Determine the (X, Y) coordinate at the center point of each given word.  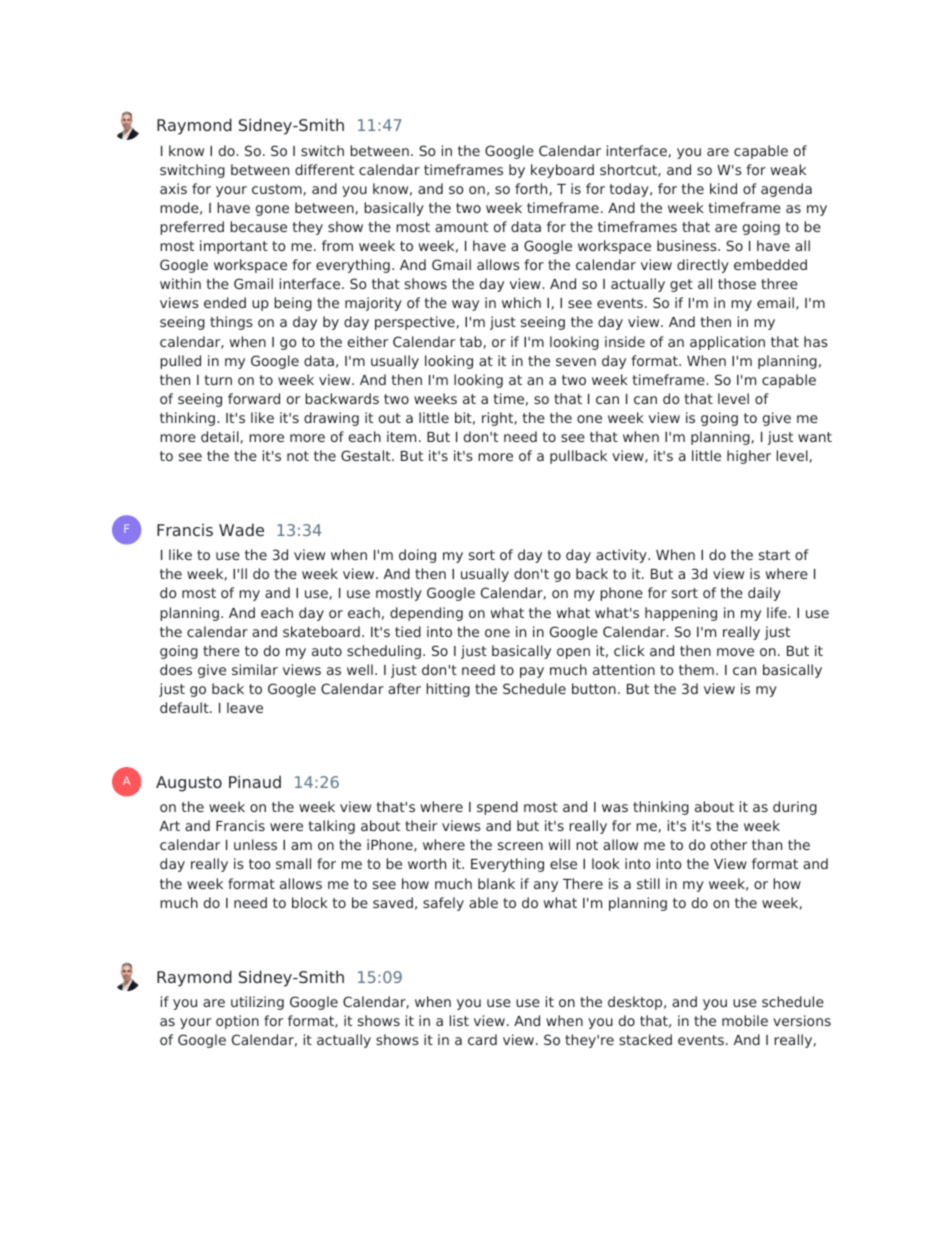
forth (531, 188)
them (696, 669)
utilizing (257, 1003)
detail (220, 436)
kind (723, 188)
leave (245, 707)
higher (749, 457)
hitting (448, 690)
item (401, 436)
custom (277, 189)
